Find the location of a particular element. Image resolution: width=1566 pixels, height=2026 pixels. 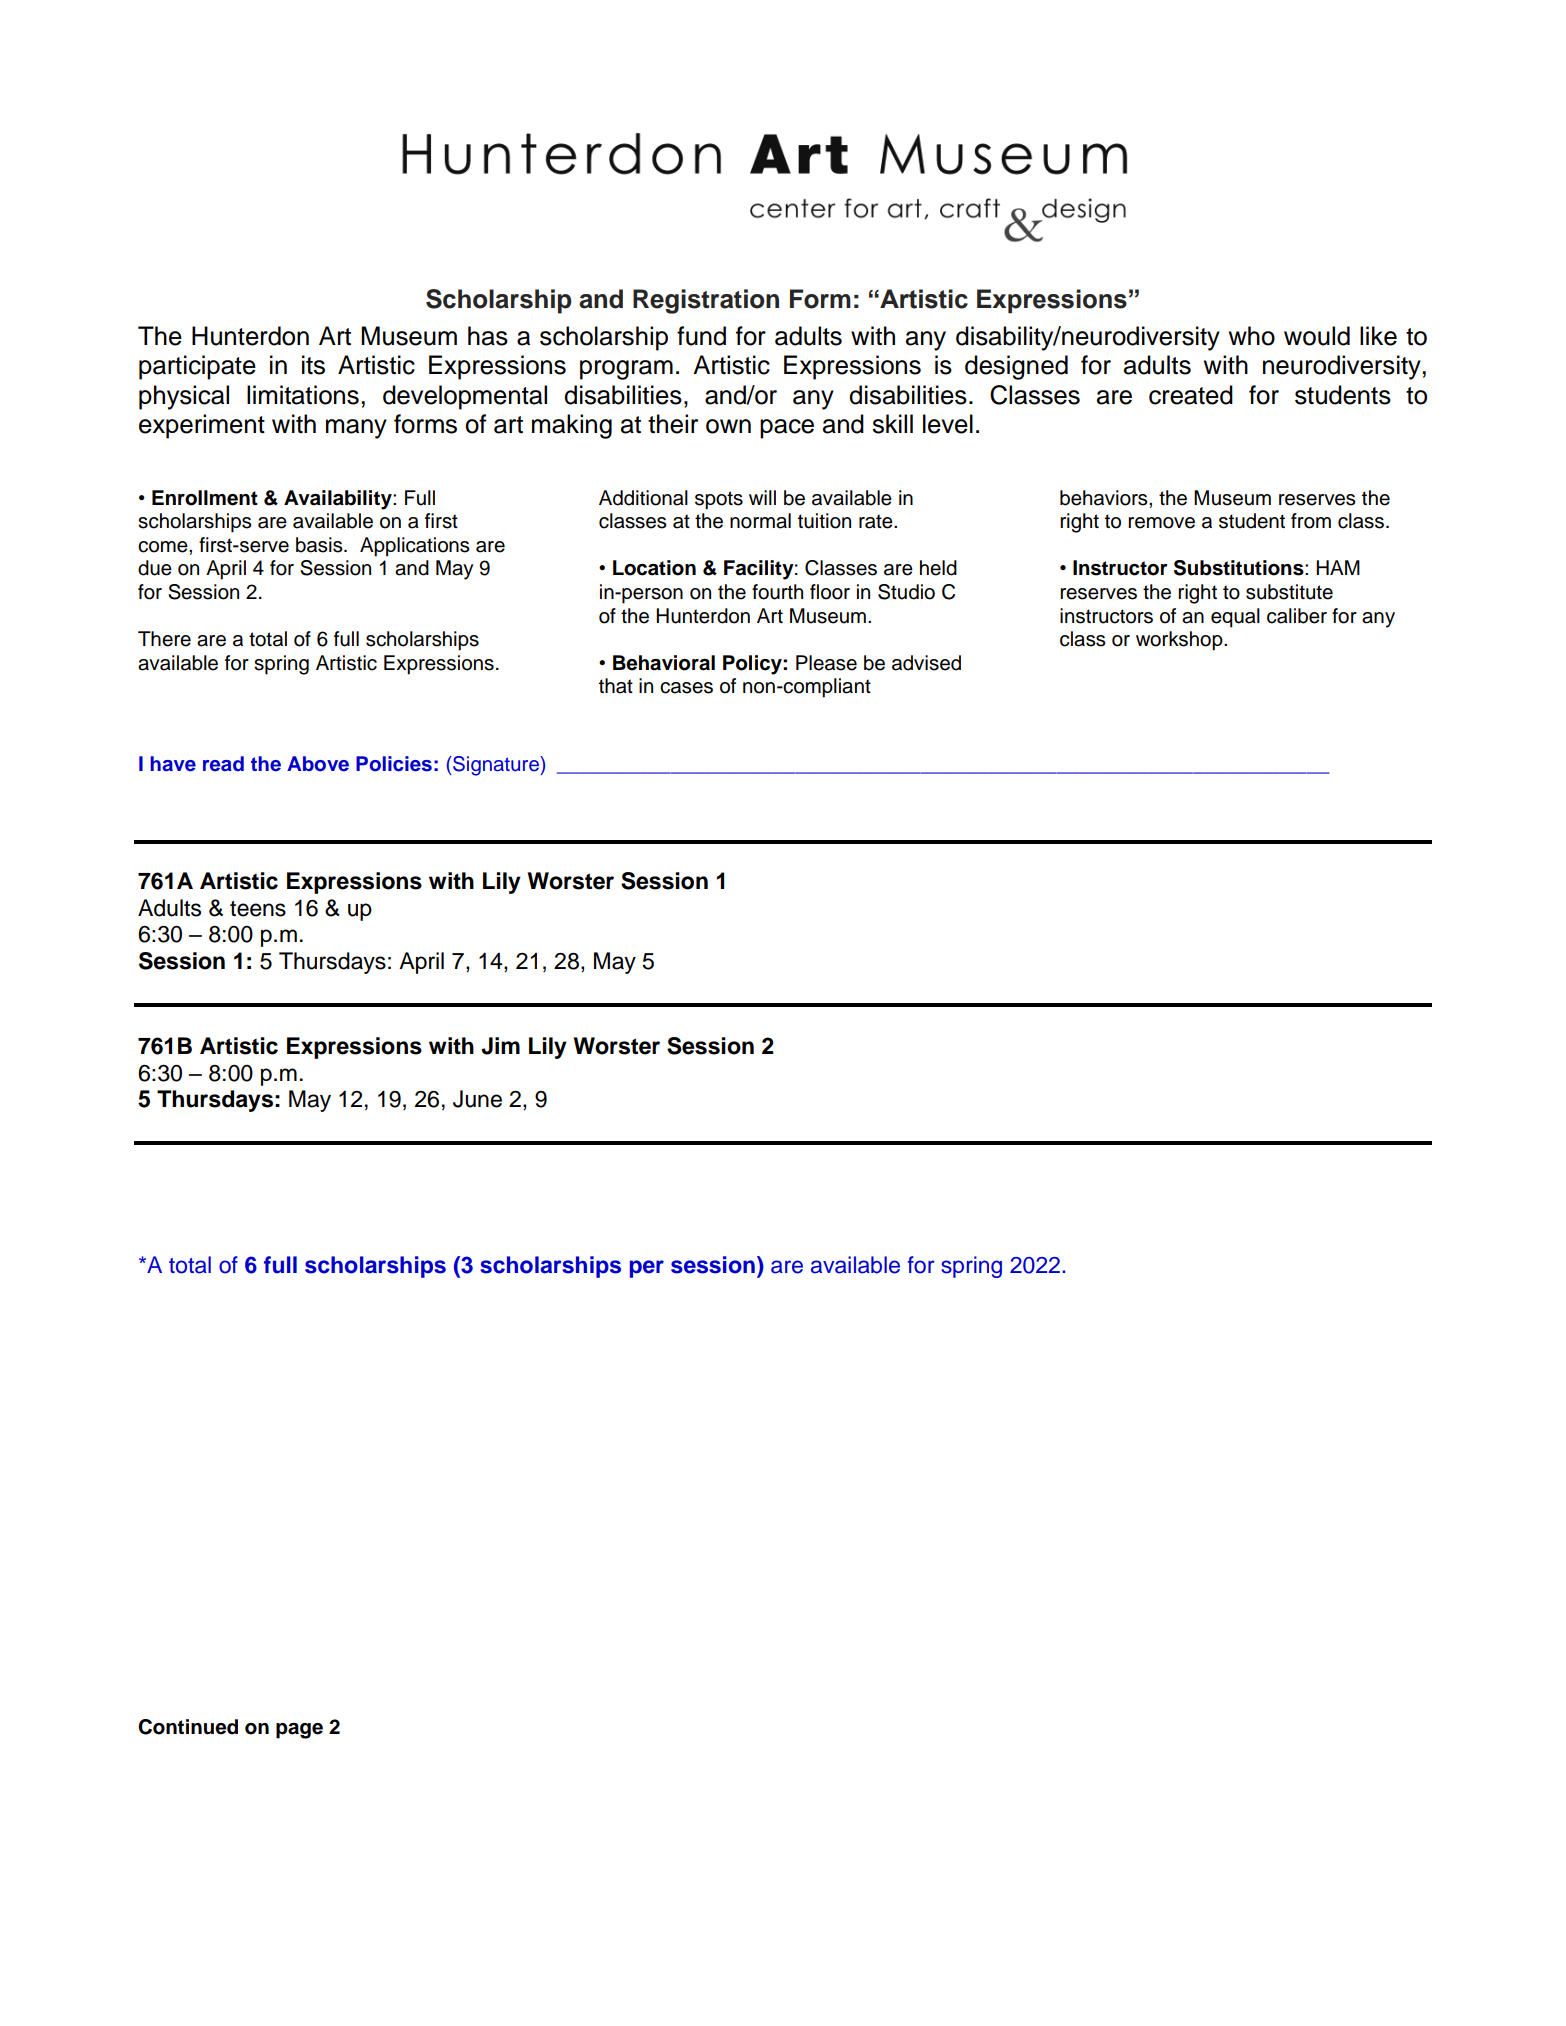

equal is located at coordinates (1235, 618).
